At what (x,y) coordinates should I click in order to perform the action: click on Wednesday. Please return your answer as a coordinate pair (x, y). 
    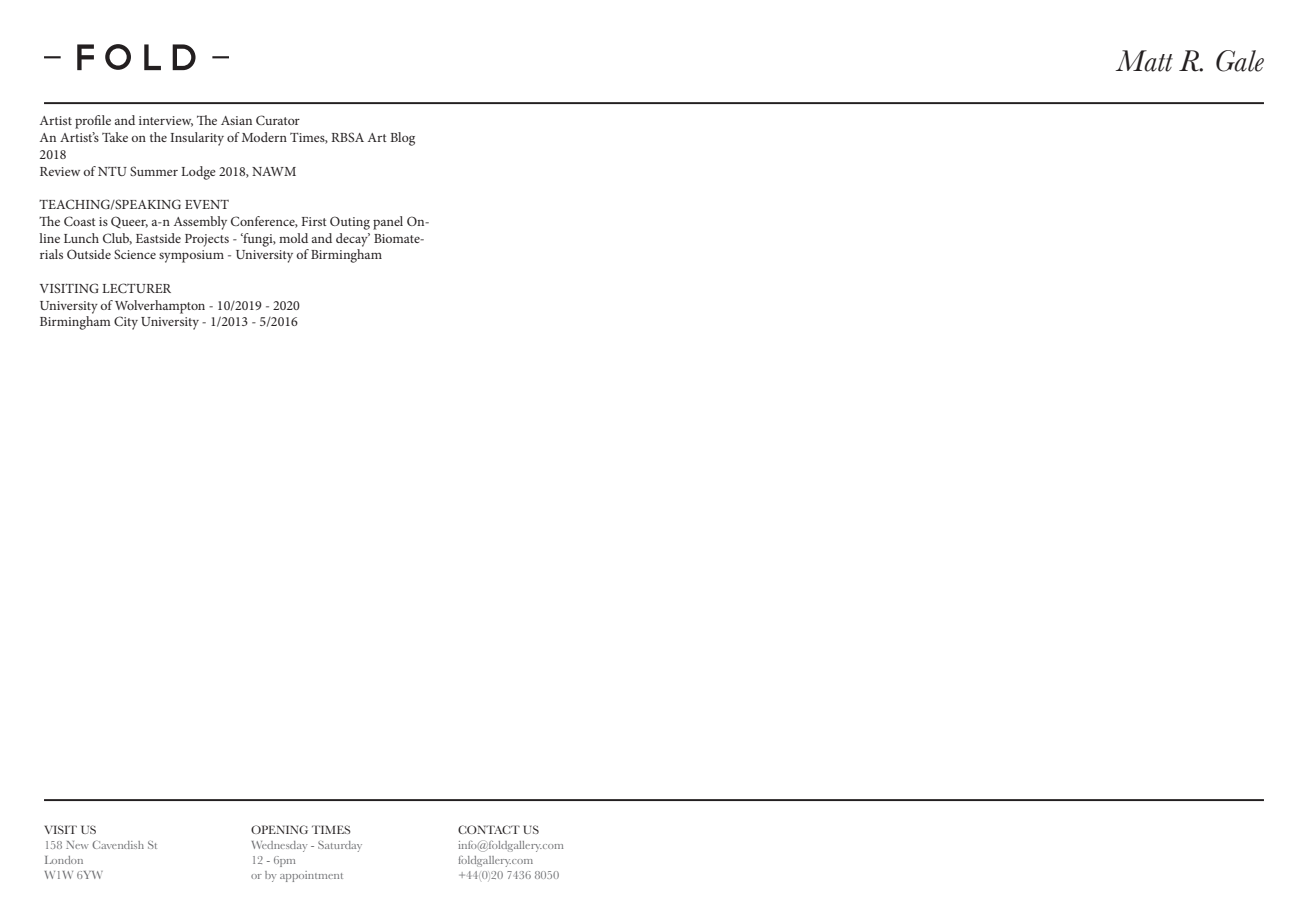
    Looking at the image, I should click on (279, 846).
